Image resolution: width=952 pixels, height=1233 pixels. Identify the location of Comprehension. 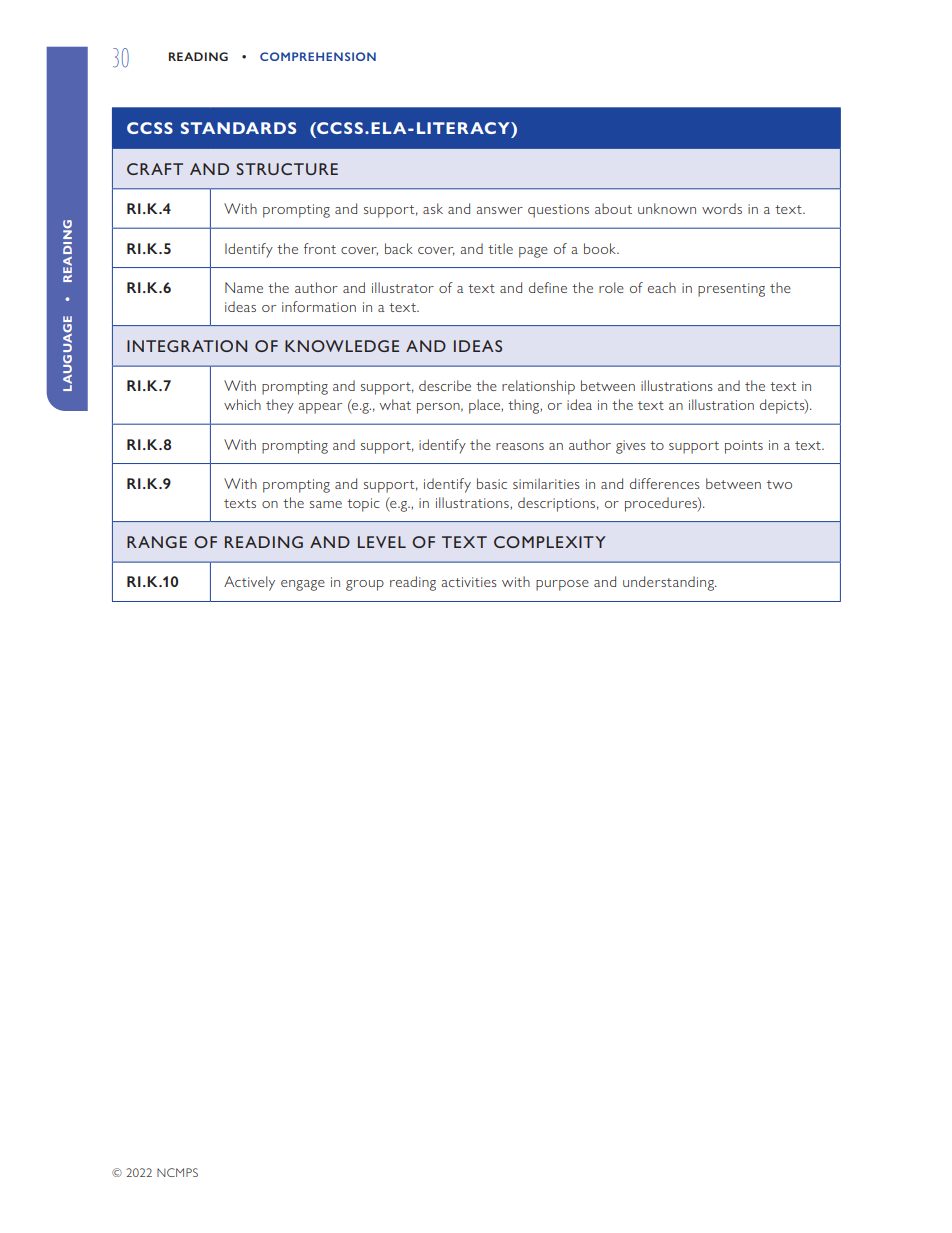
(318, 56).
